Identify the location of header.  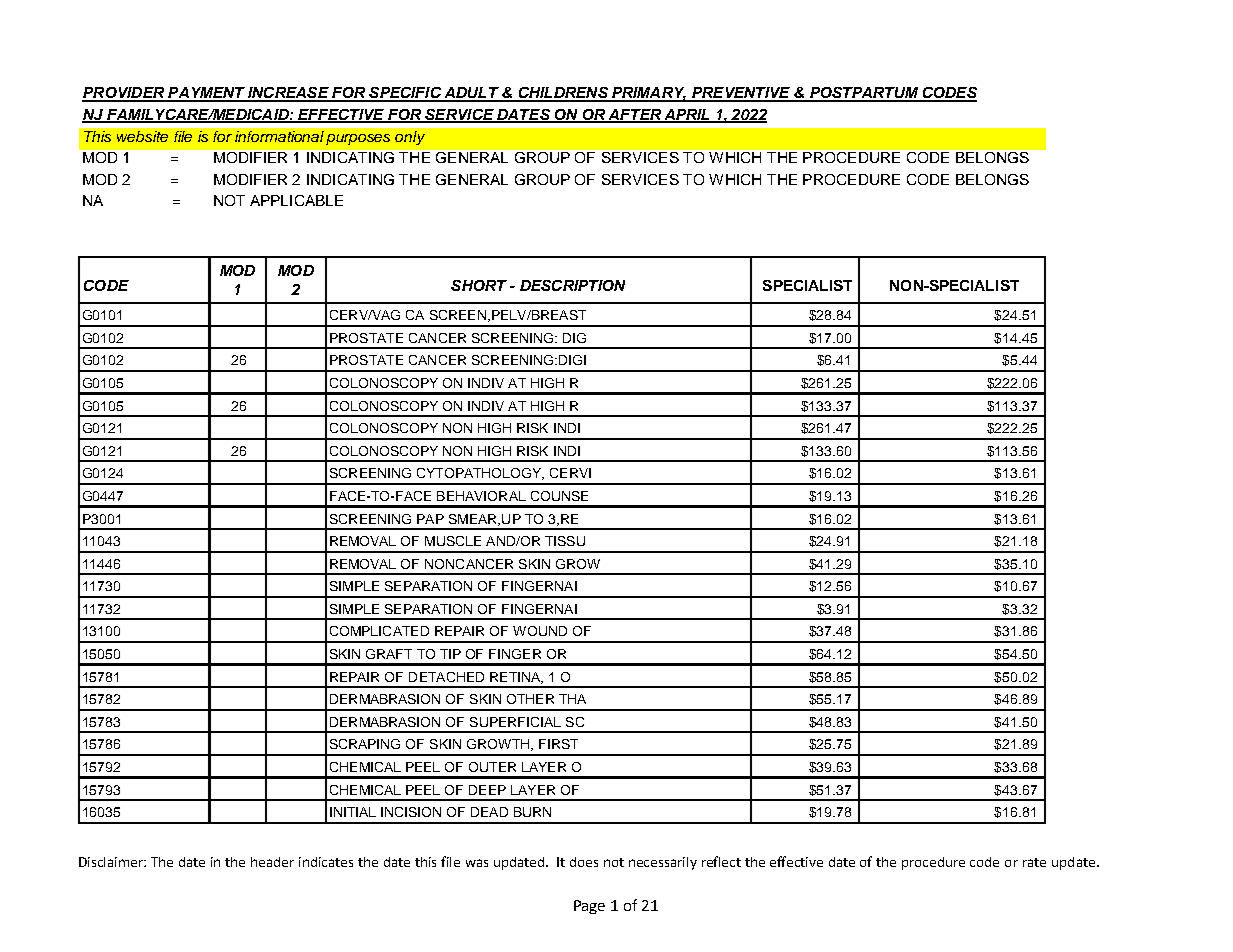
(272, 862).
